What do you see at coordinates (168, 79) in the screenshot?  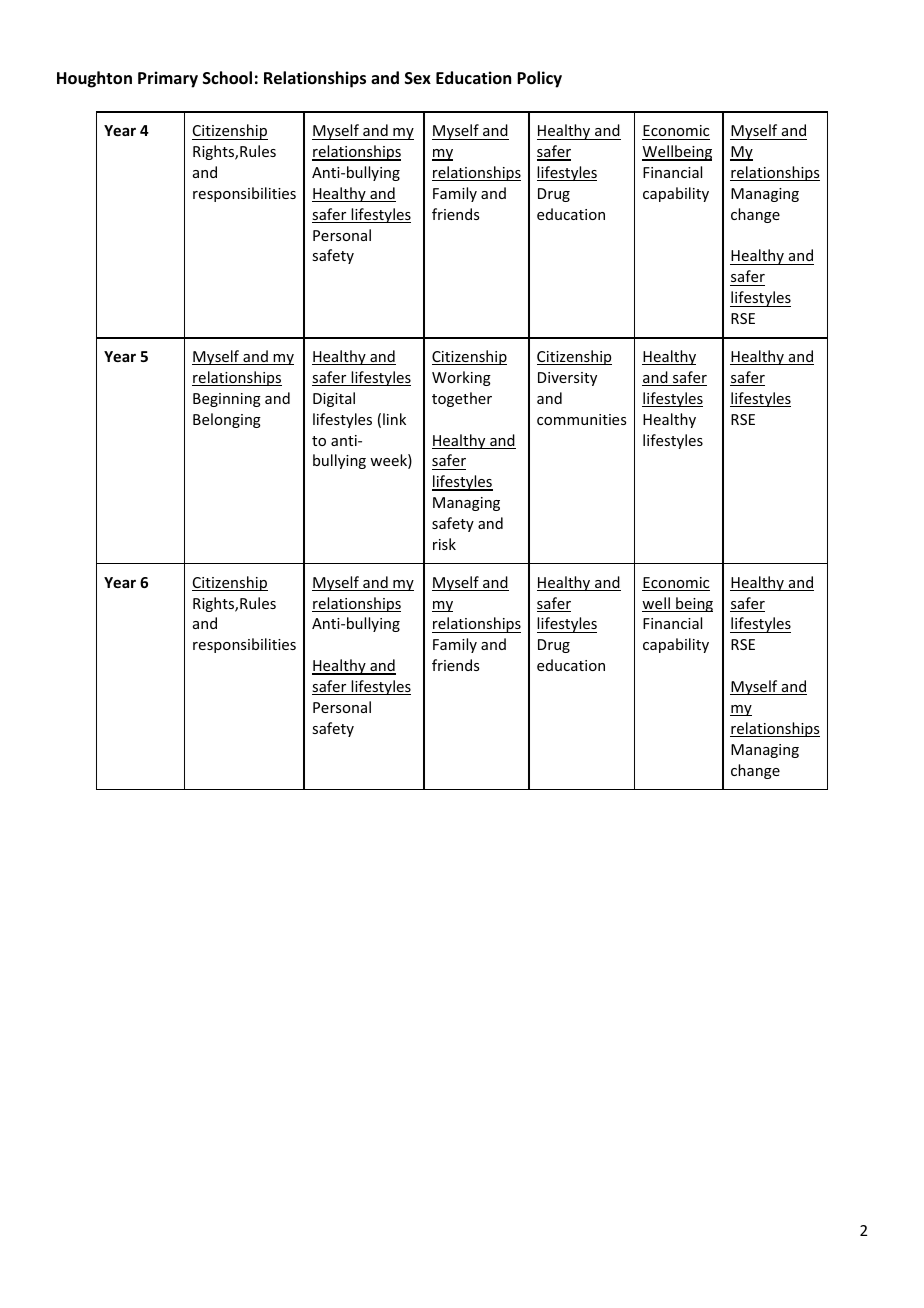 I see `Primary` at bounding box center [168, 79].
